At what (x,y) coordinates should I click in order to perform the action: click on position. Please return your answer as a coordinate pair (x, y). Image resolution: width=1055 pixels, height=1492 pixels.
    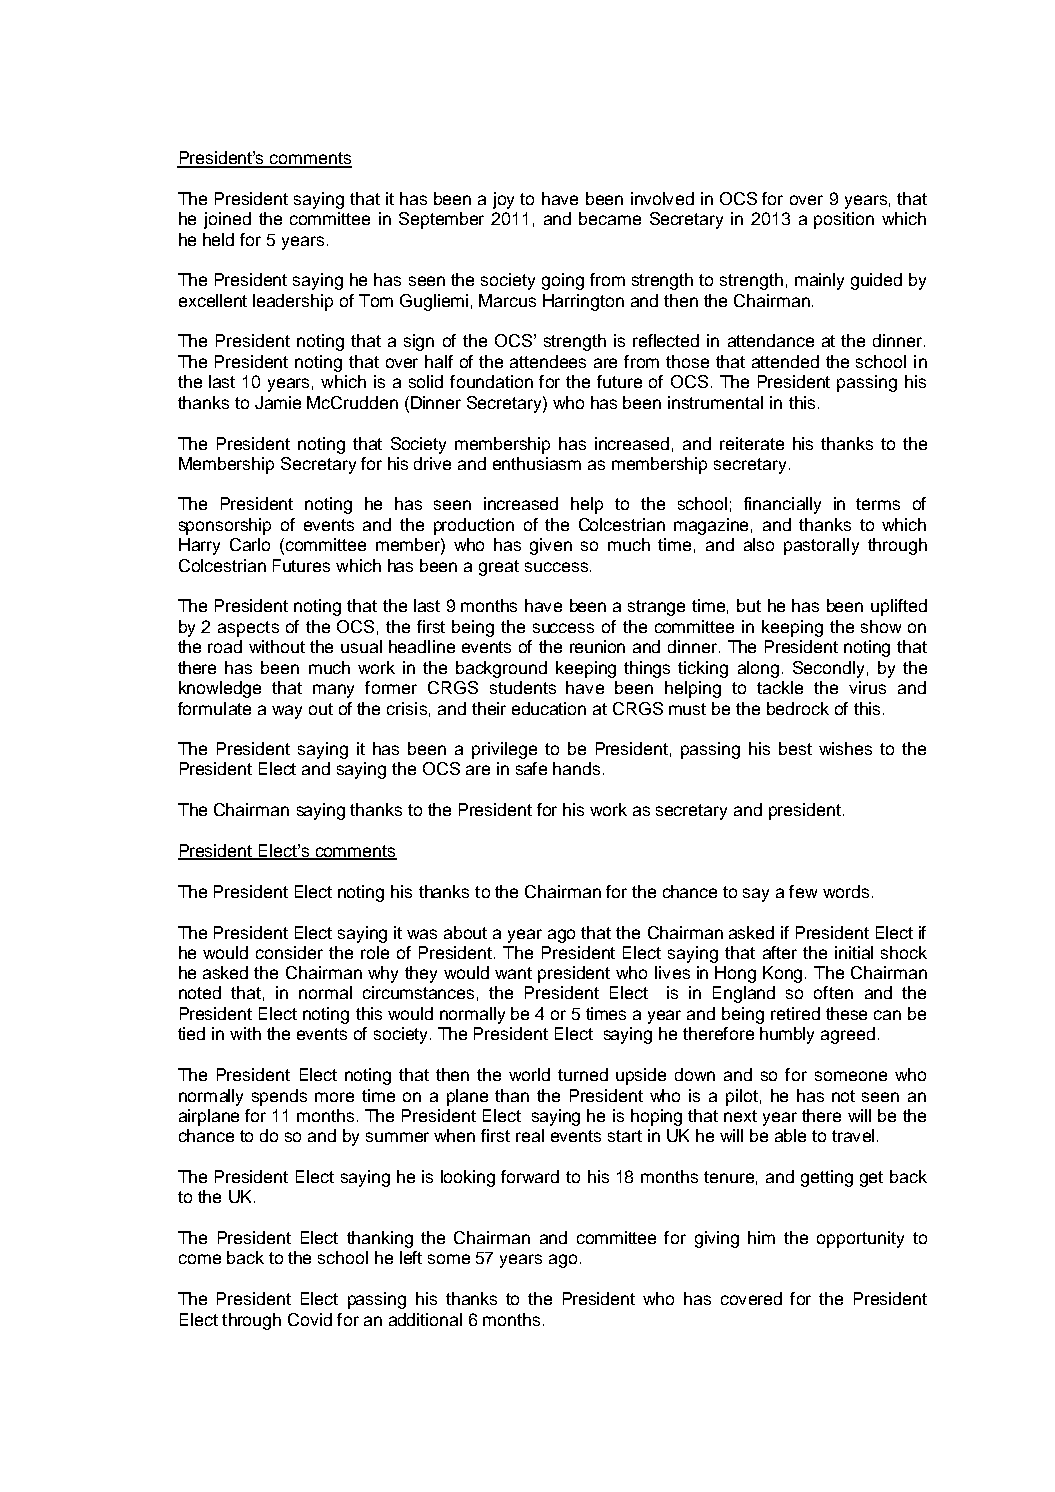
    Looking at the image, I should click on (844, 220).
